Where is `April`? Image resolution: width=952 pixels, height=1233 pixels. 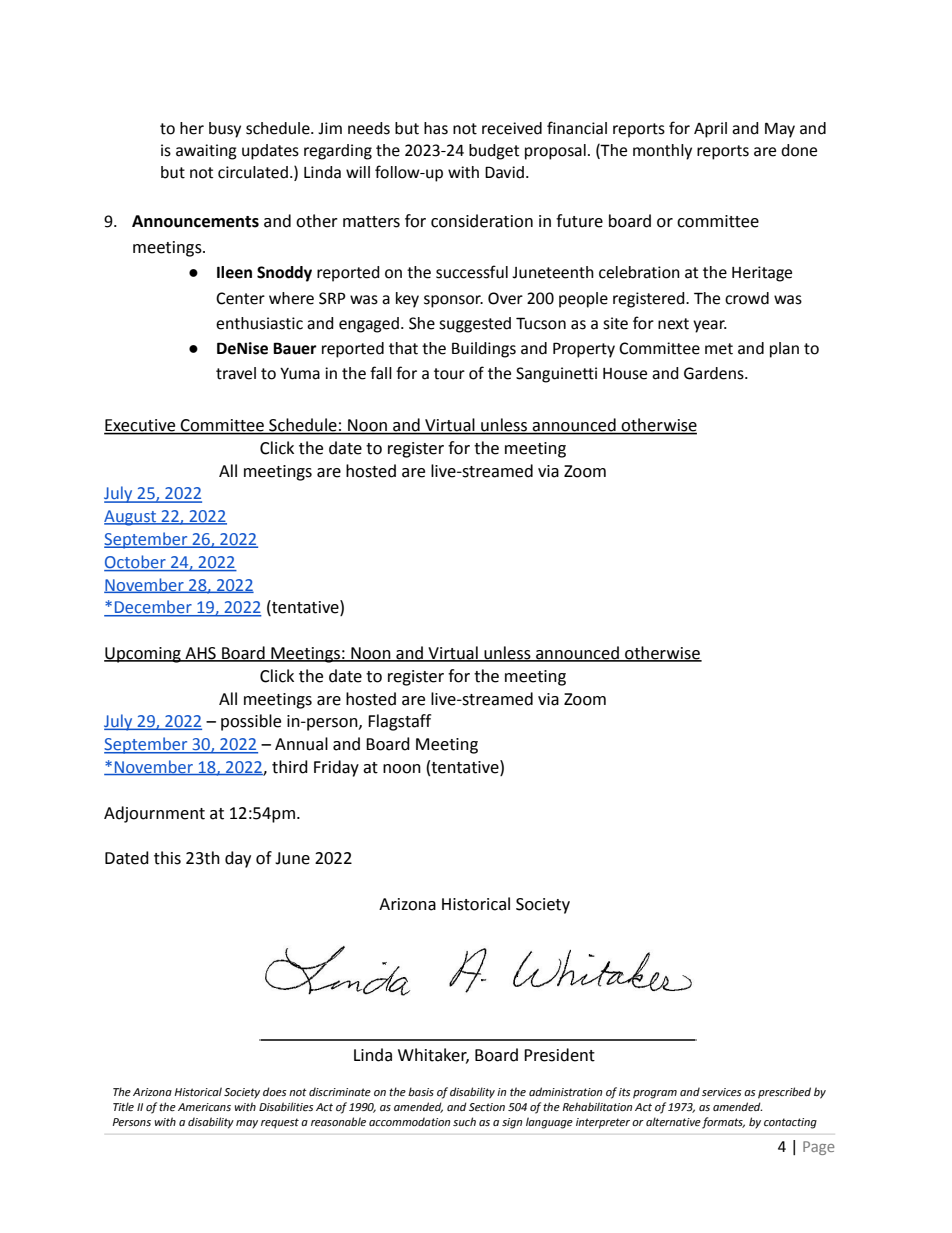
April is located at coordinates (710, 130).
